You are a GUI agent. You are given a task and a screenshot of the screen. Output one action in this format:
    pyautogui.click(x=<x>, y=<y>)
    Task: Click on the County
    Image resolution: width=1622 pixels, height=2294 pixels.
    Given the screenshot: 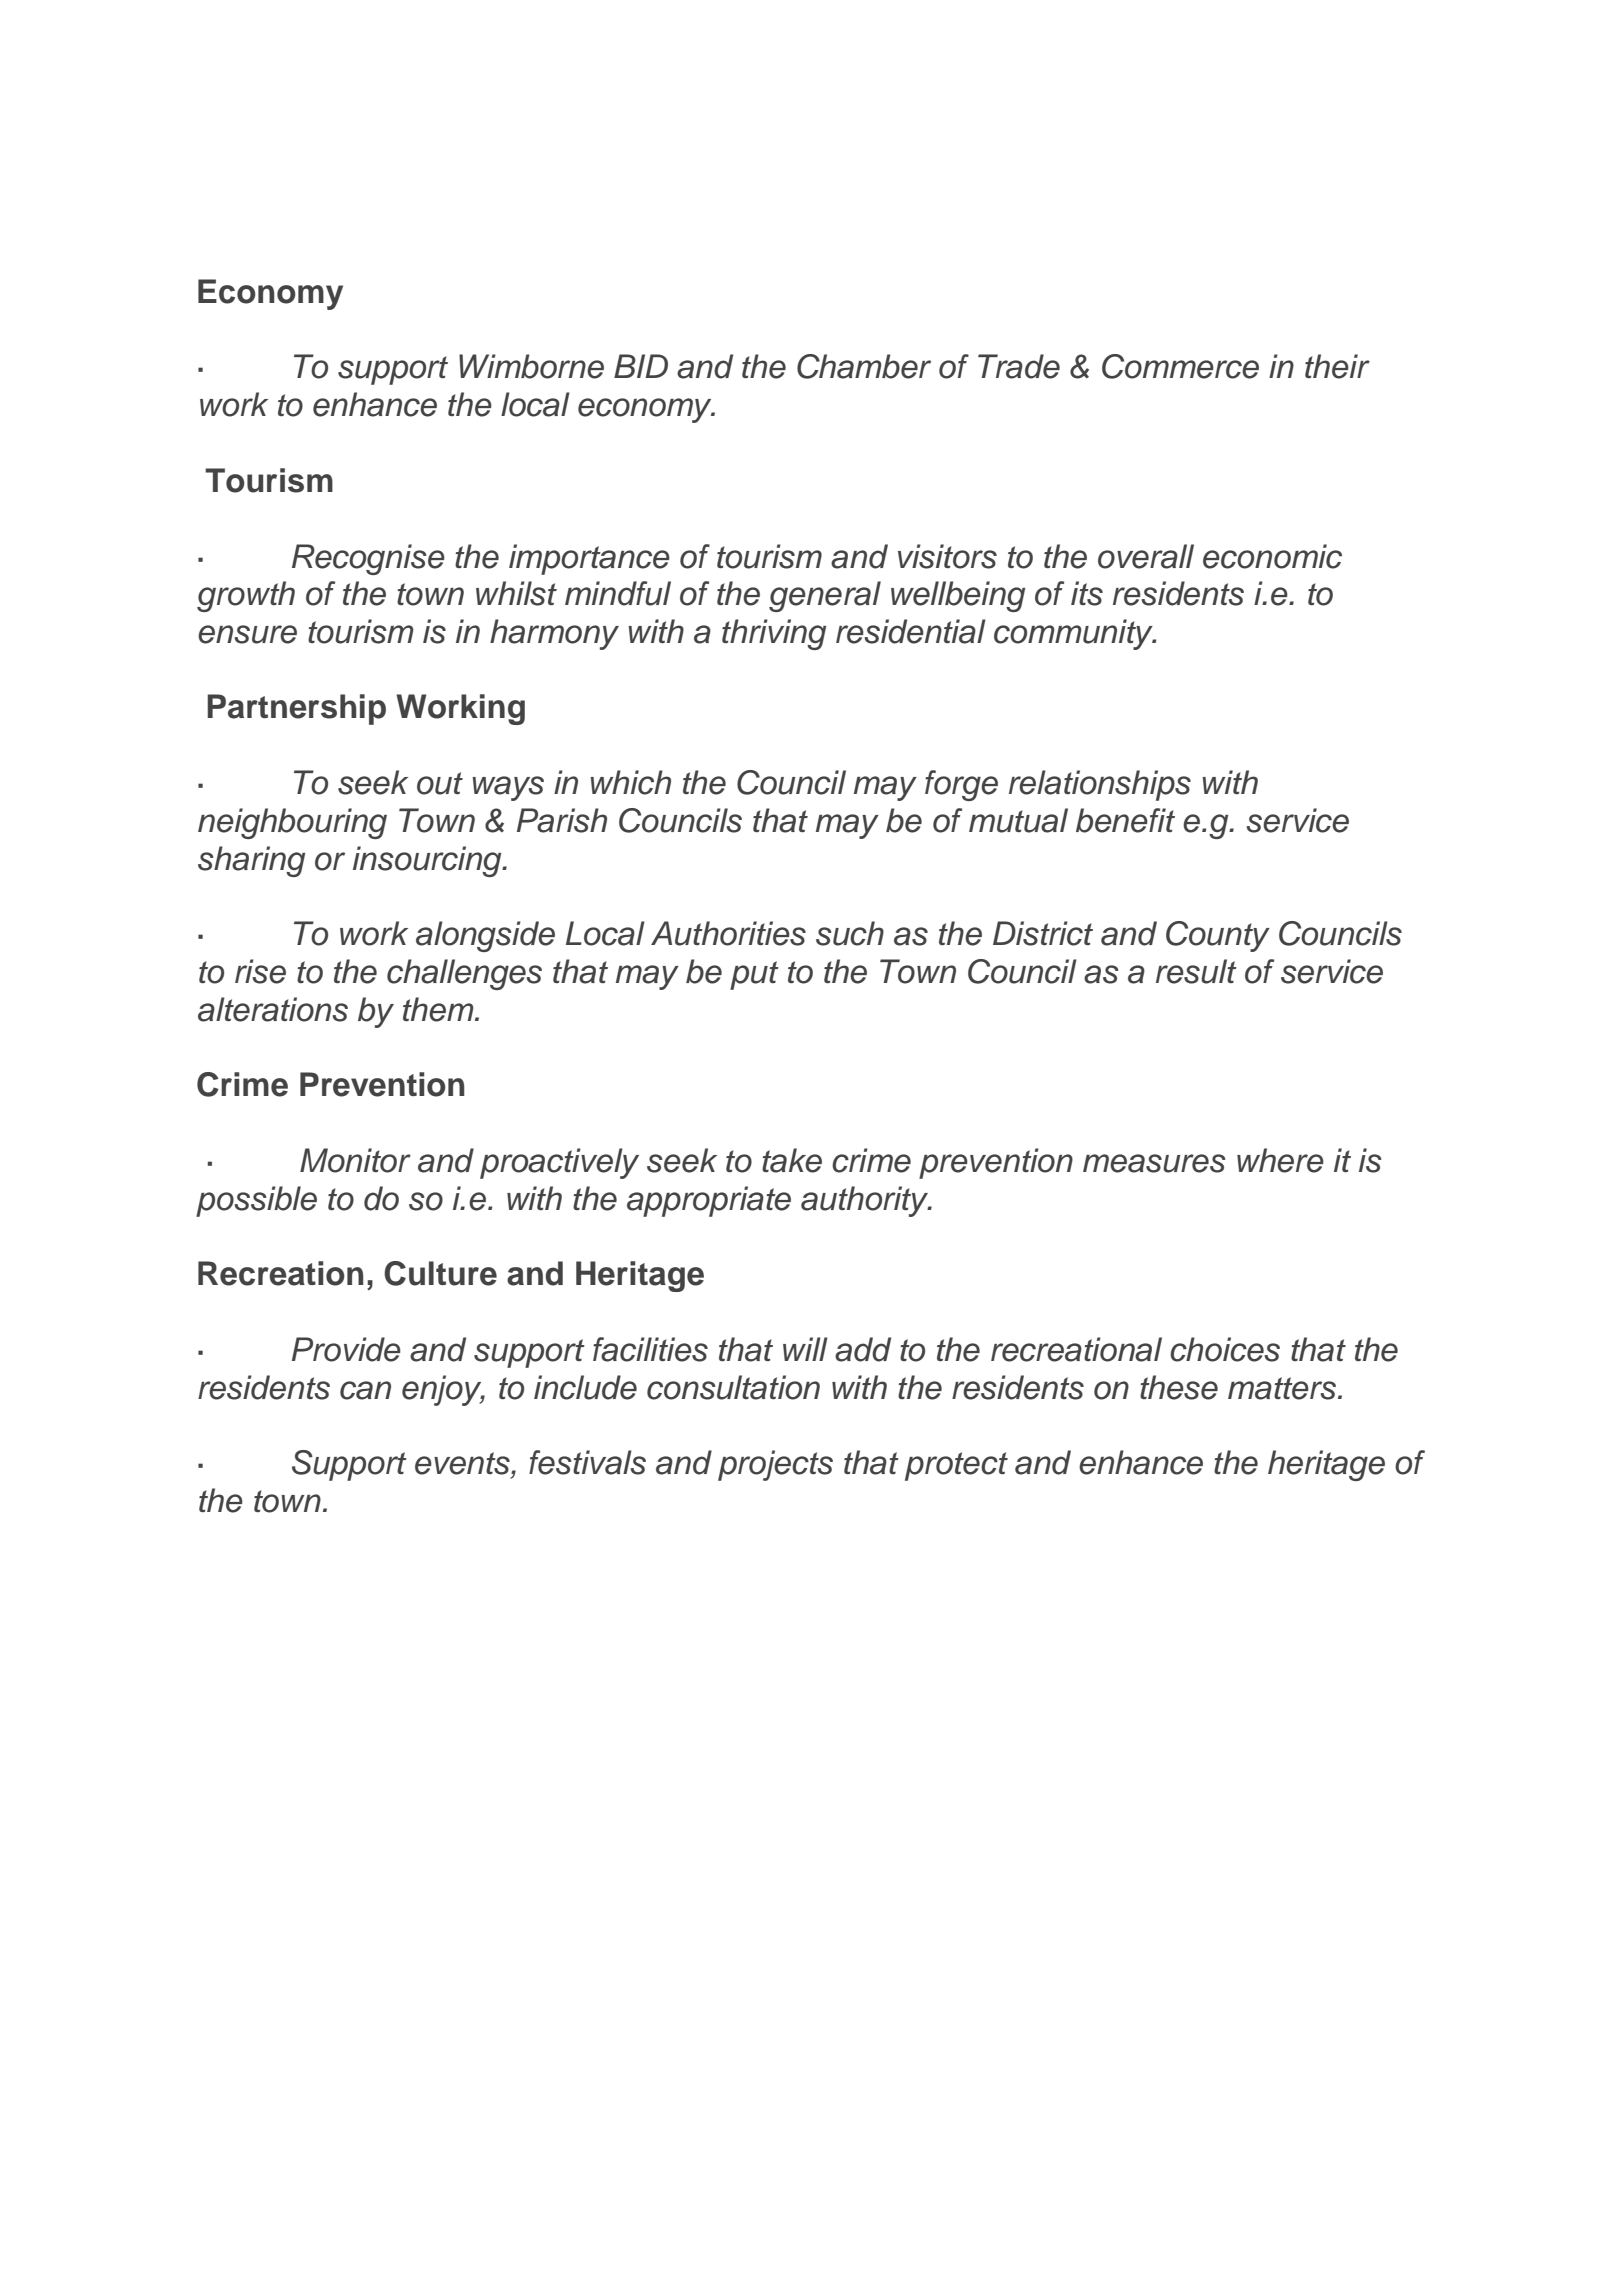 What is the action you would take?
    pyautogui.click(x=1218, y=936)
